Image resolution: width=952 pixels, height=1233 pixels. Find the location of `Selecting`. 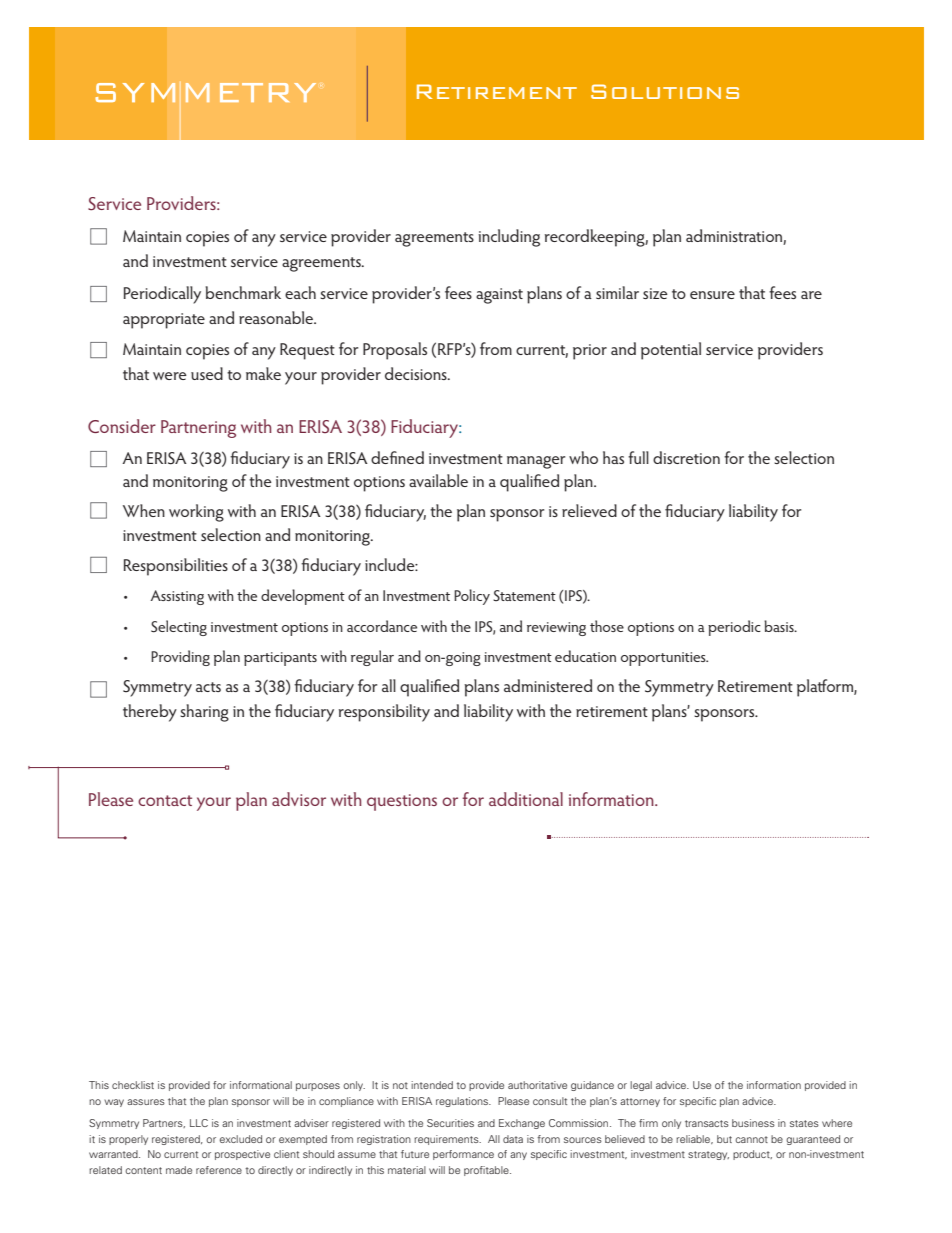

Selecting is located at coordinates (179, 628).
